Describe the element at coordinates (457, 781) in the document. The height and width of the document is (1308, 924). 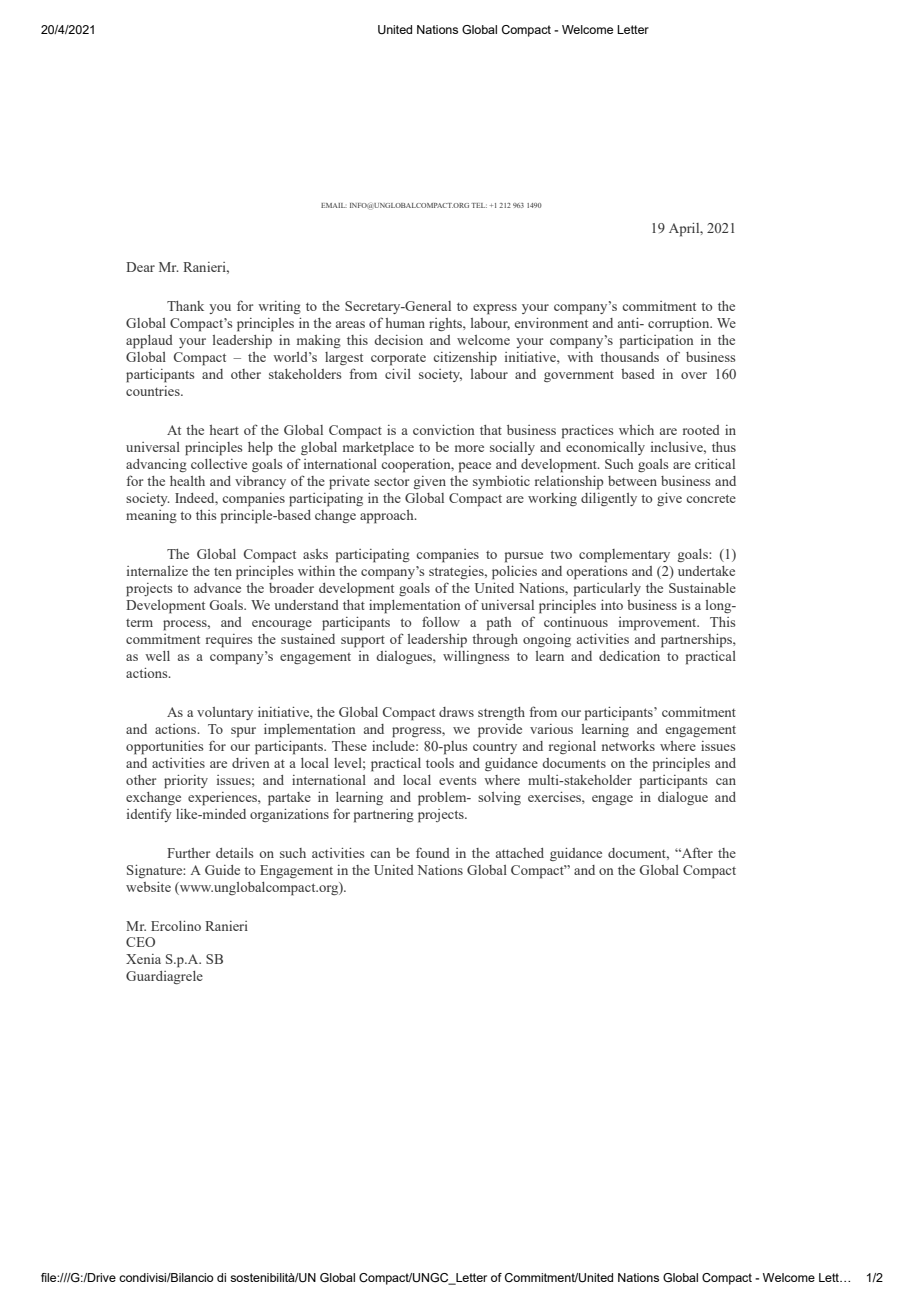
I see `events` at that location.
